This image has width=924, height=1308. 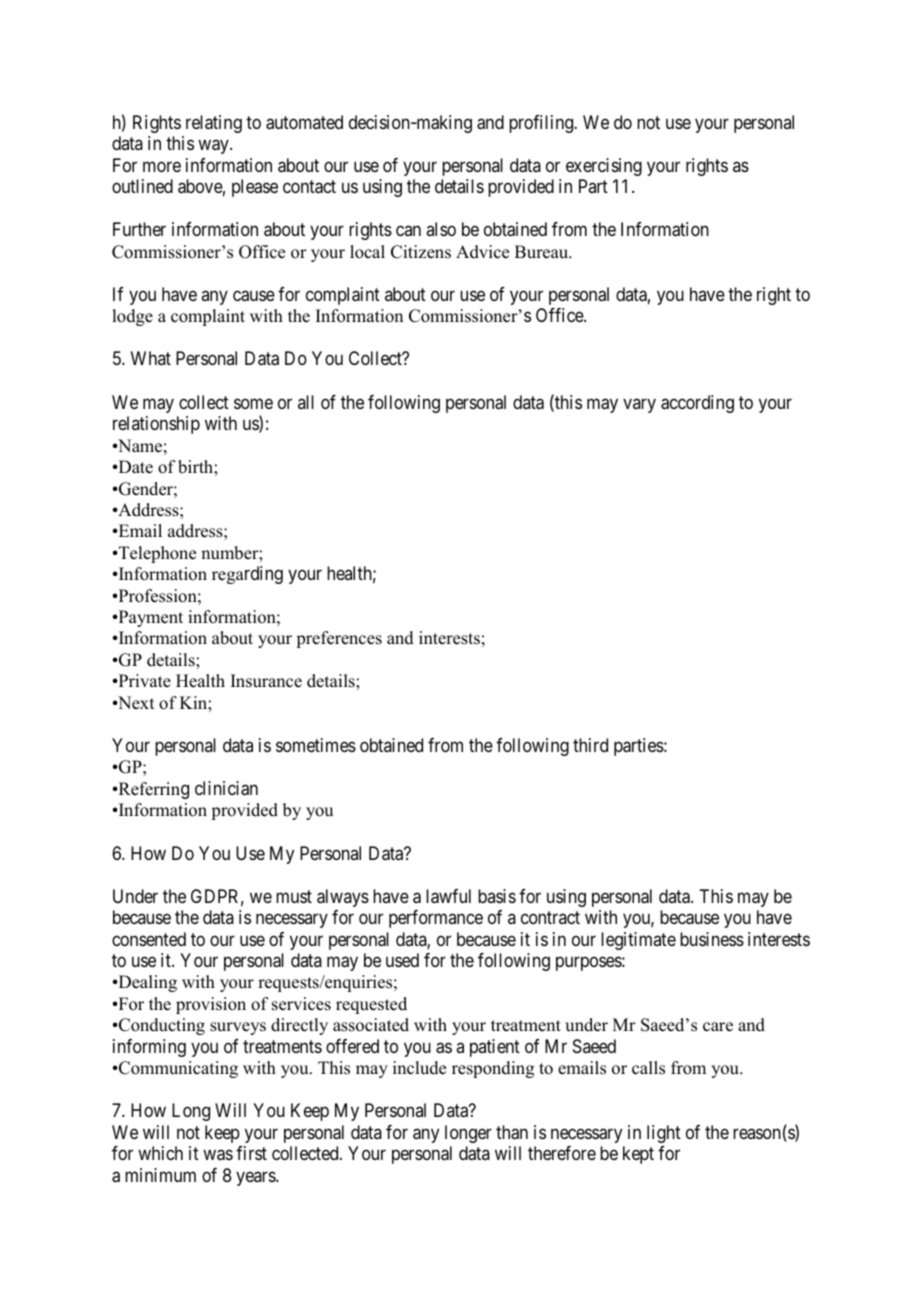 What do you see at coordinates (419, 1068) in the image?
I see `include` at bounding box center [419, 1068].
